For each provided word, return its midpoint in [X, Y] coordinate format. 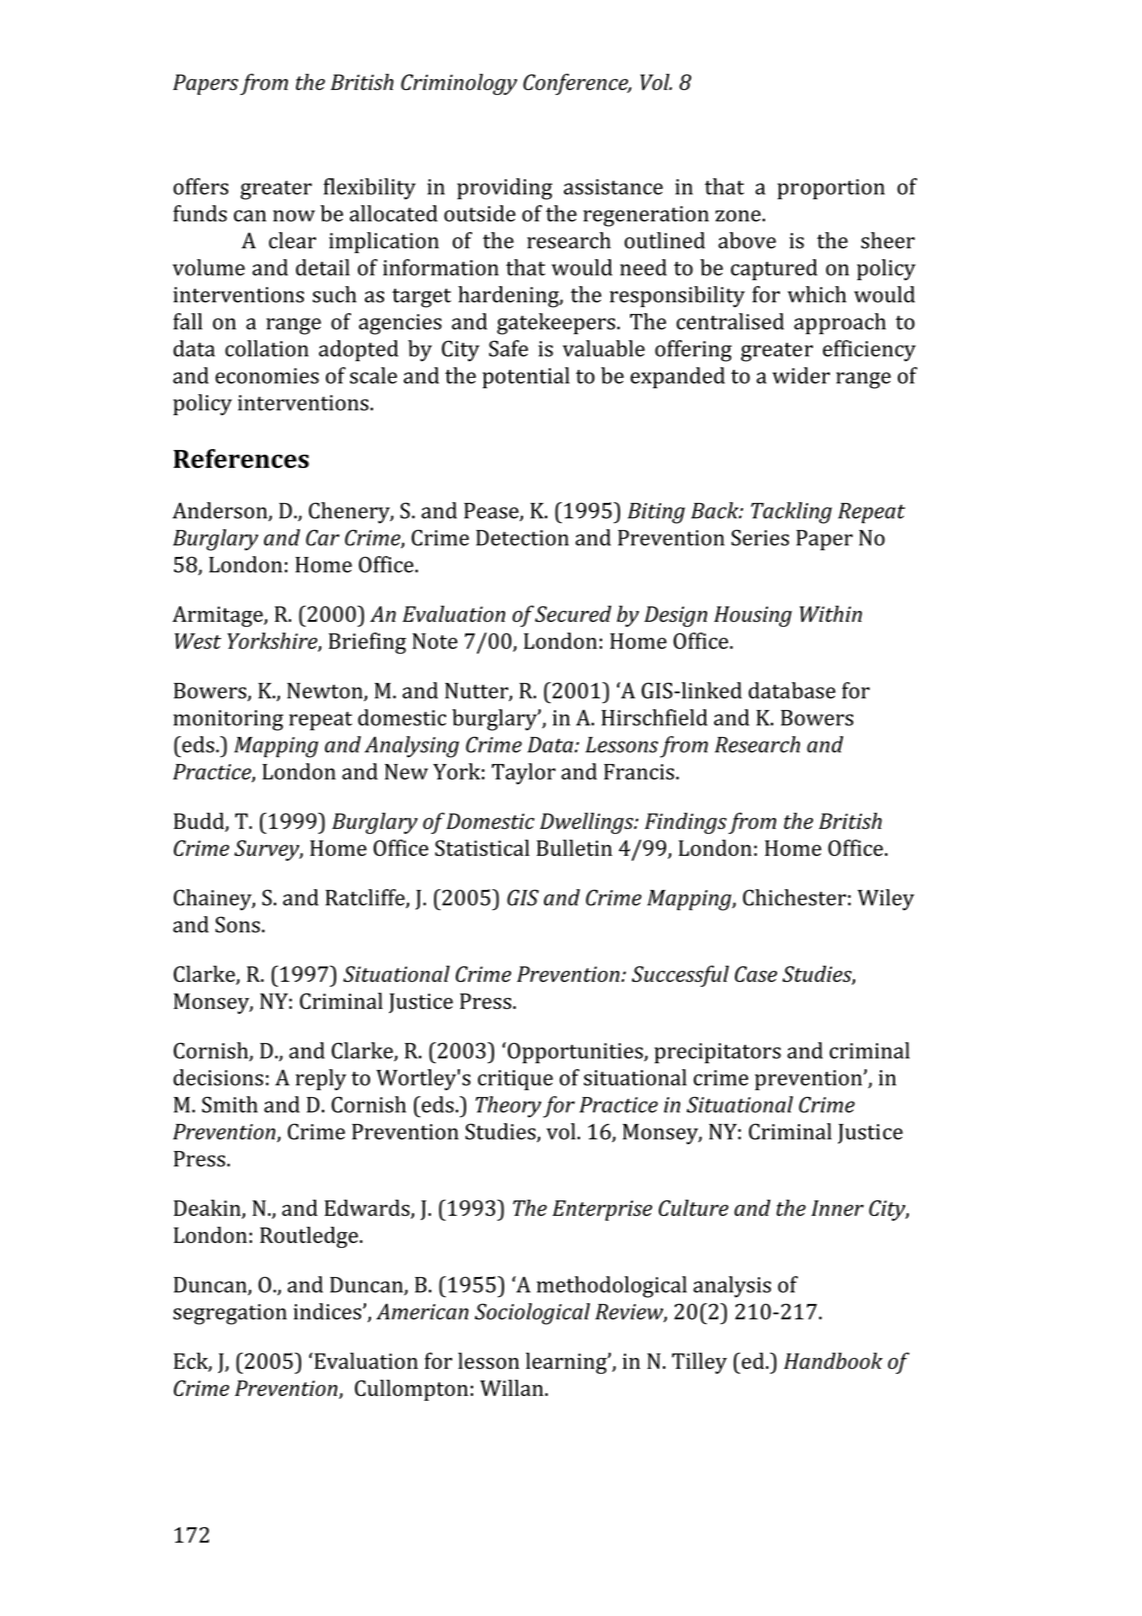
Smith [230, 1104]
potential [526, 378]
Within [831, 613]
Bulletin [574, 847]
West [198, 641]
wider [801, 375]
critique [515, 1080]
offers [201, 186]
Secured [573, 613]
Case [756, 974]
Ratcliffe [366, 898]
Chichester [794, 897]
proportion [831, 189]
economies [267, 376]
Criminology [459, 84]
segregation [230, 1314]
